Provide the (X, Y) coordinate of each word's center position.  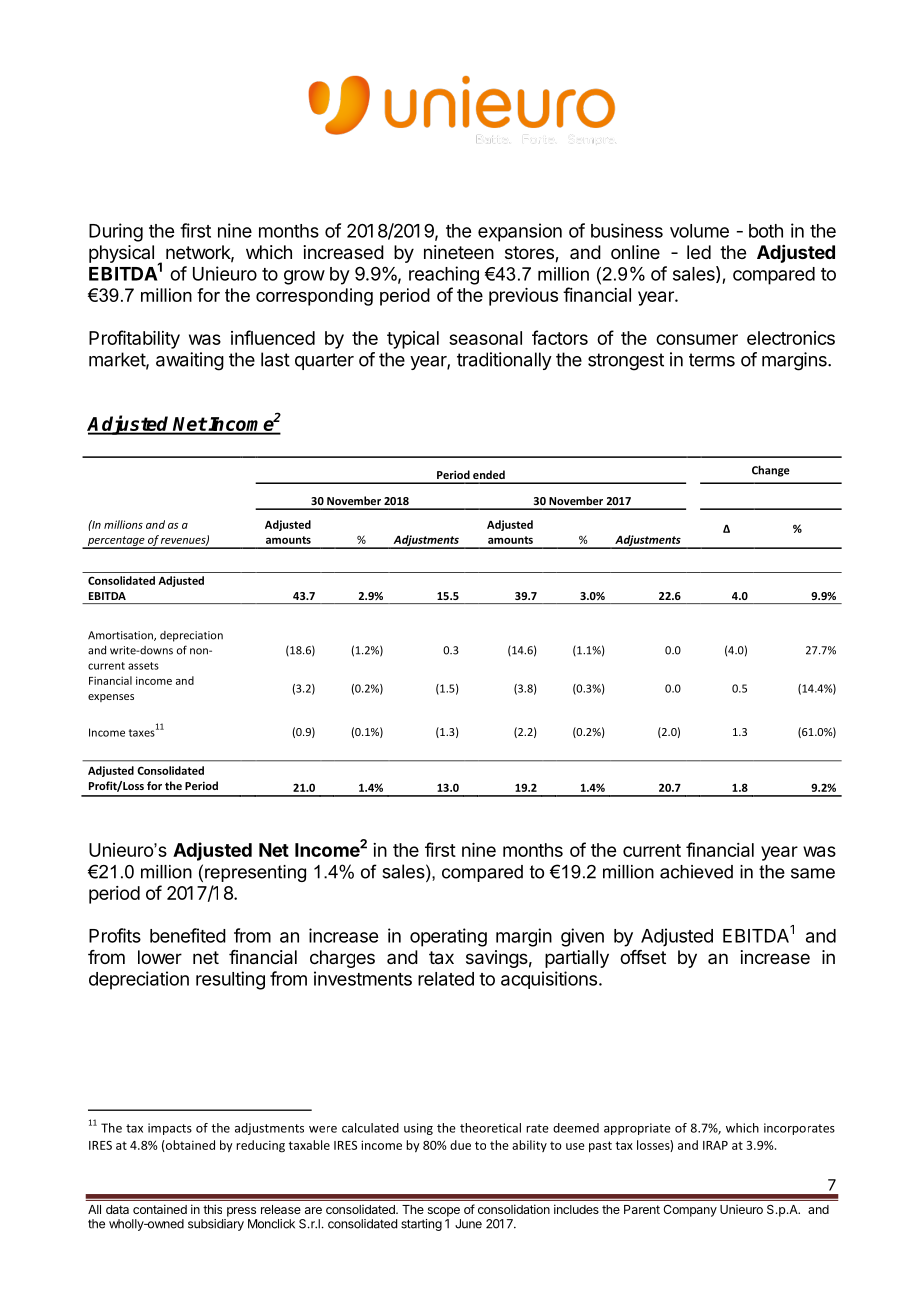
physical (121, 254)
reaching (444, 275)
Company (690, 1211)
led (699, 252)
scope (444, 1212)
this (212, 1209)
